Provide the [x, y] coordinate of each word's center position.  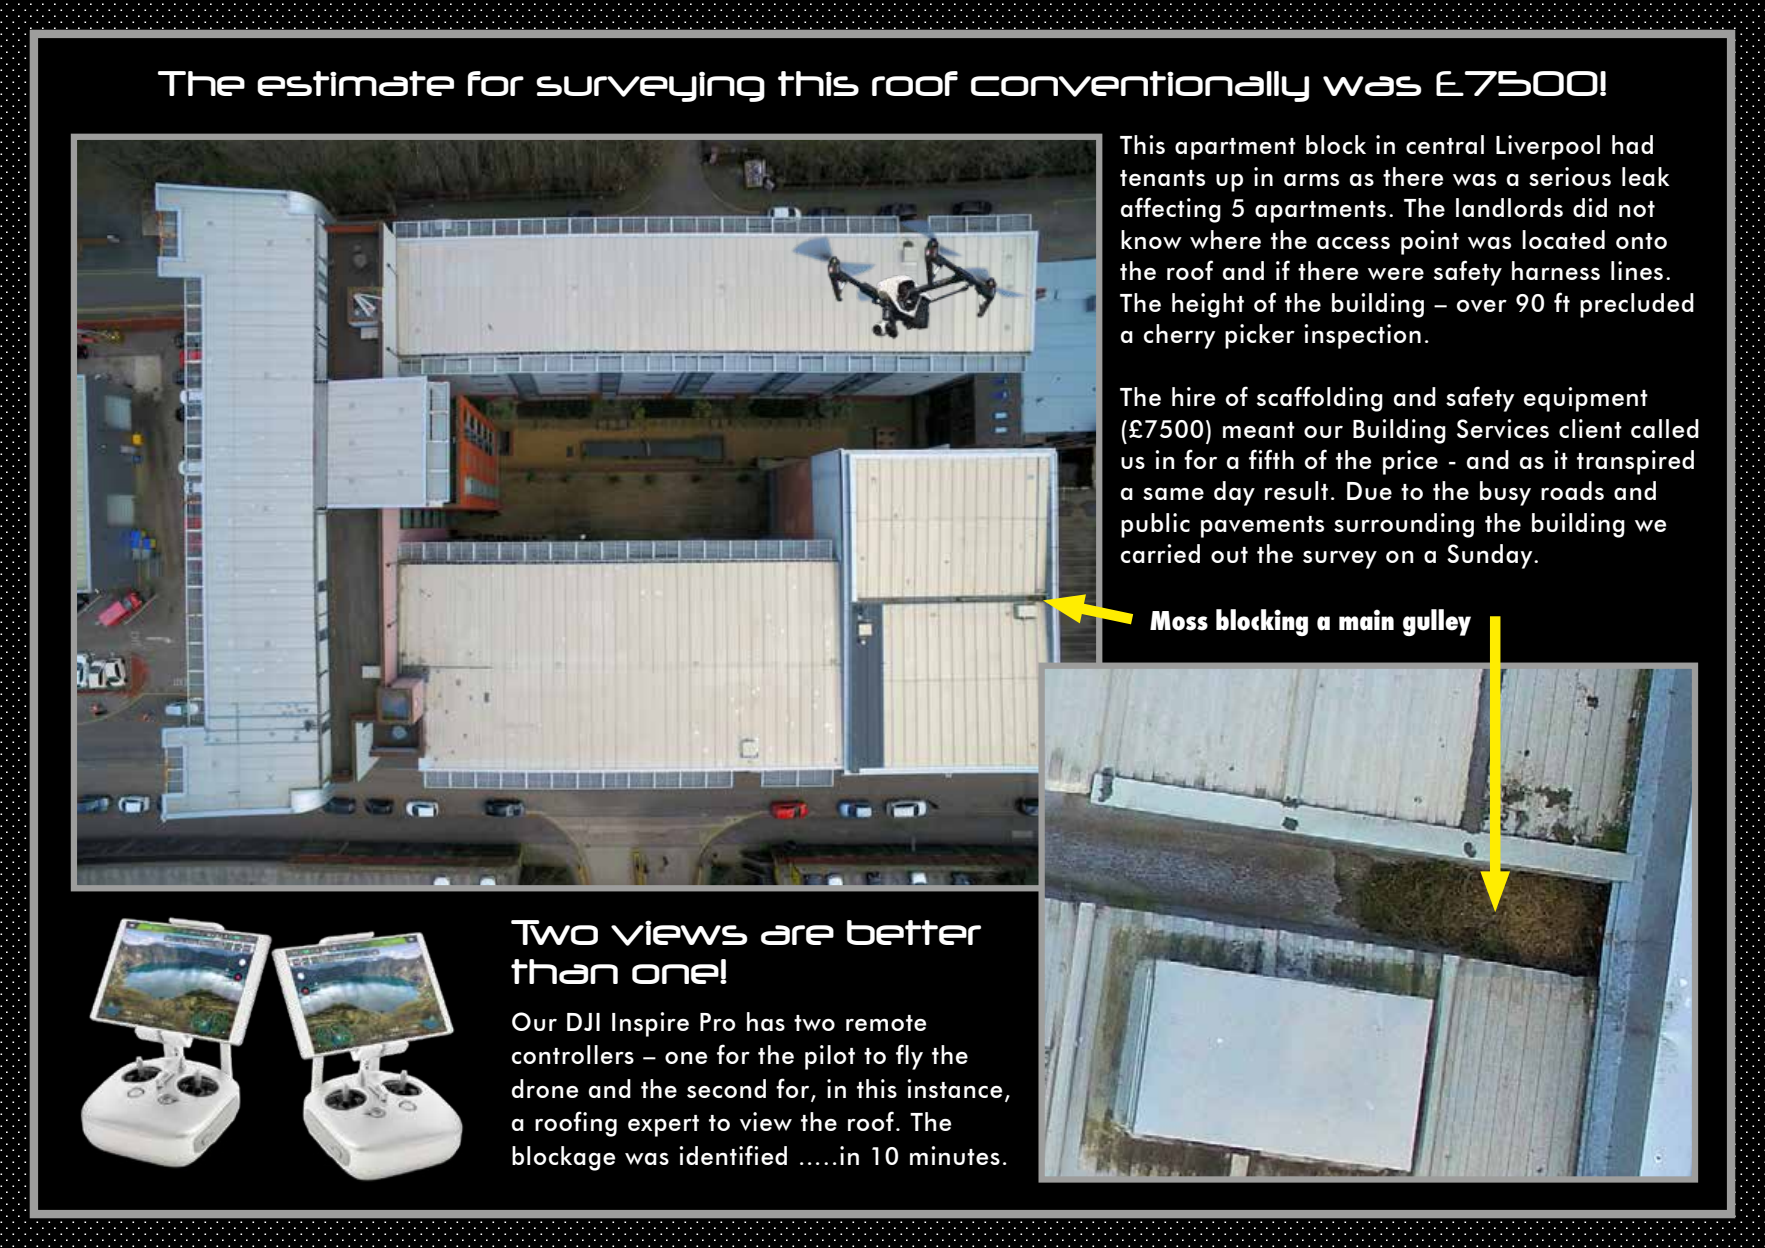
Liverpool [1548, 147]
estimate [355, 83]
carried [1160, 553]
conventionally [1140, 86]
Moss [1179, 621]
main [1366, 620]
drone [545, 1088]
